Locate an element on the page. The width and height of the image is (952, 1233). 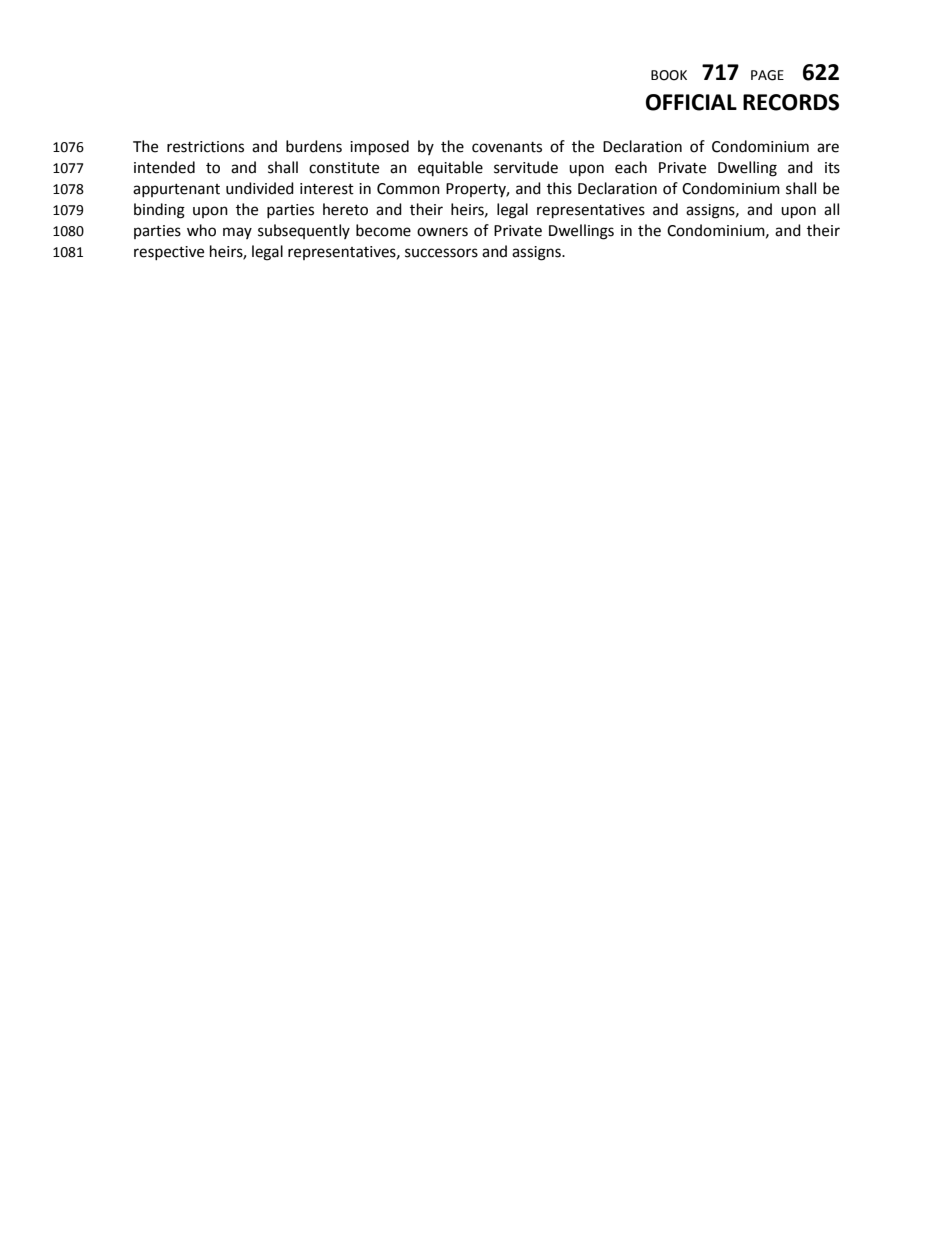
PAGE is located at coordinates (767, 75).
